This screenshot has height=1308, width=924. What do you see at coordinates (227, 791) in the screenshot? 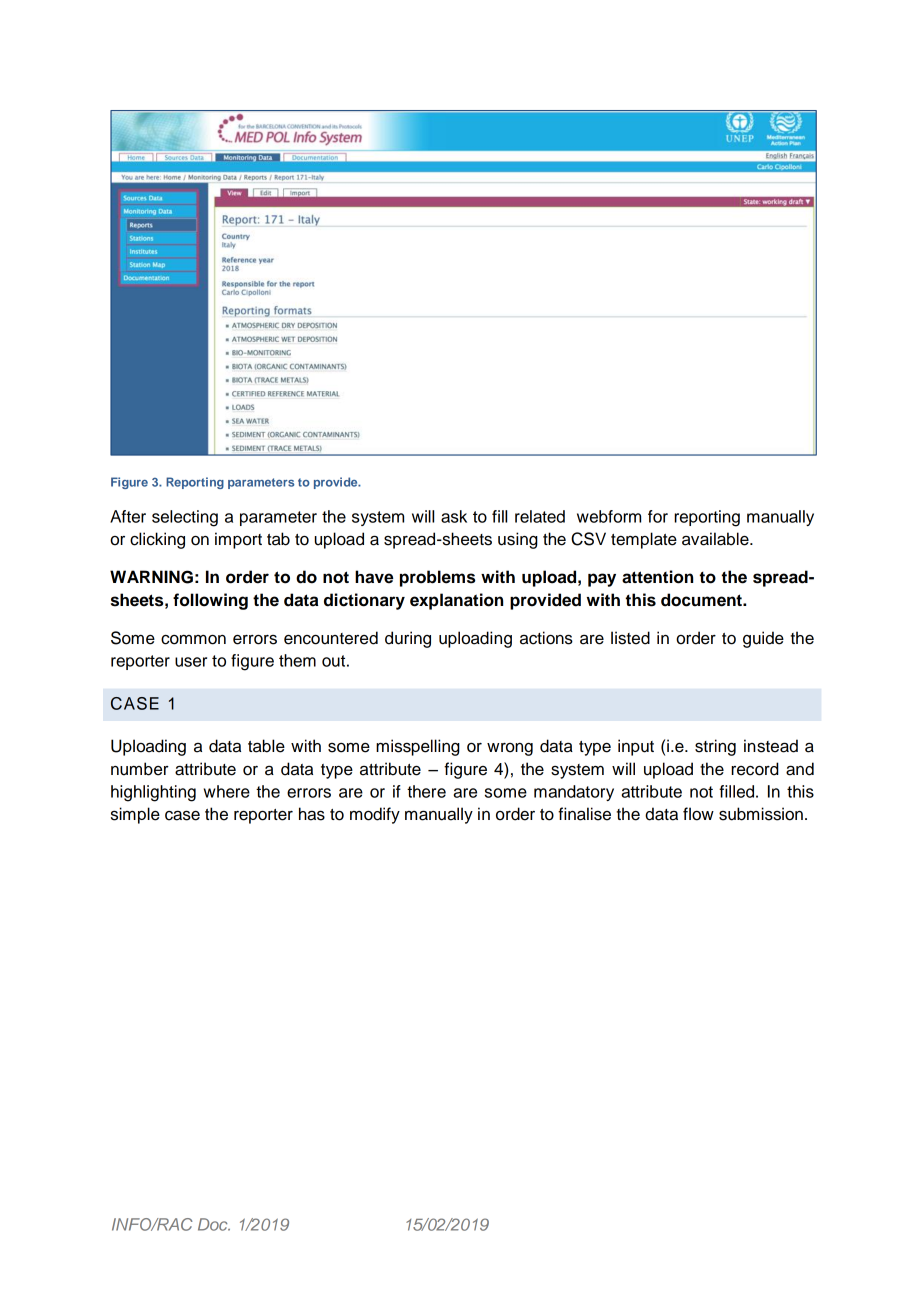
I see `where` at bounding box center [227, 791].
